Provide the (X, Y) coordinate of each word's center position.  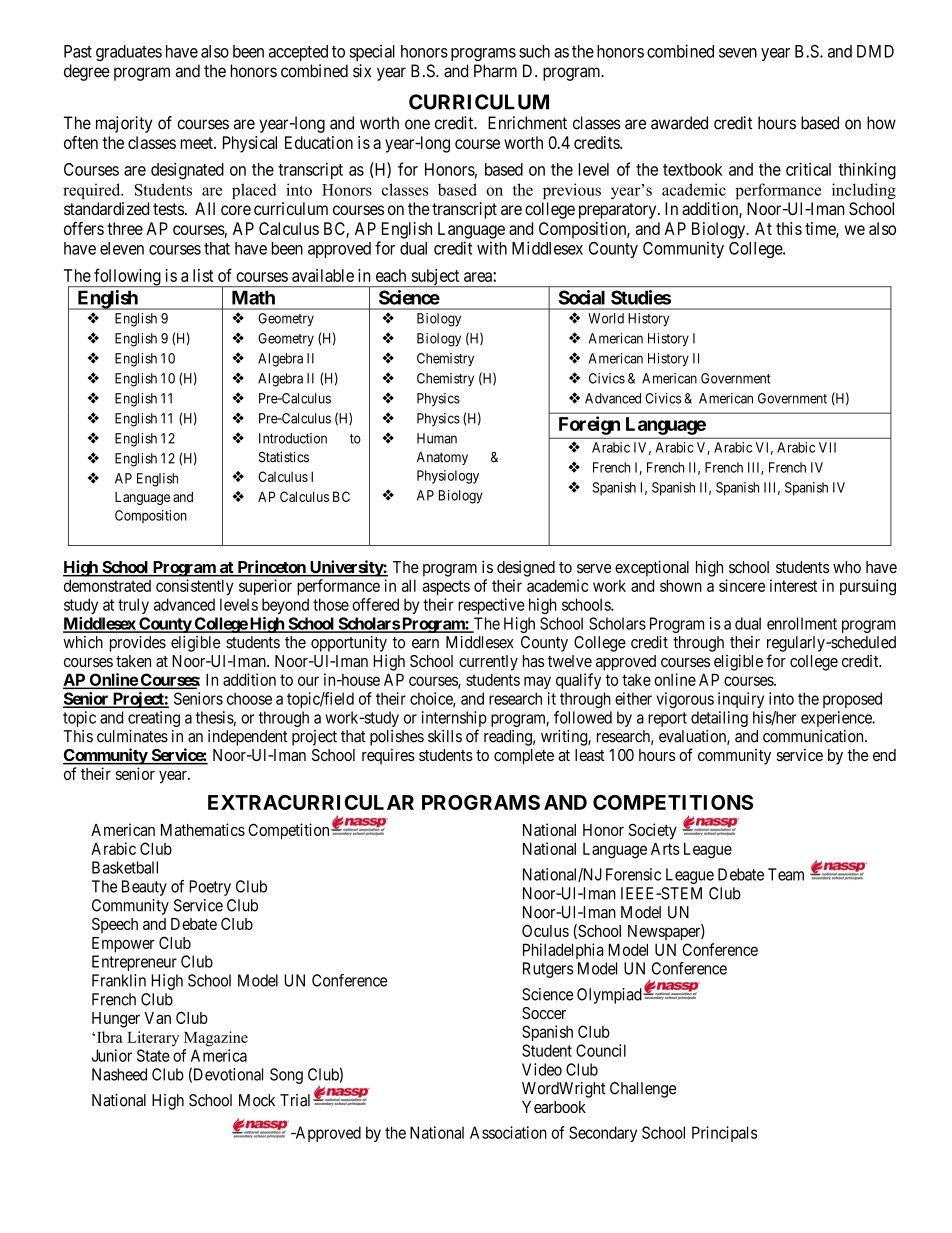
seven (738, 53)
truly (133, 606)
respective (491, 606)
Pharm (495, 71)
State (153, 1055)
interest (793, 585)
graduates (129, 53)
